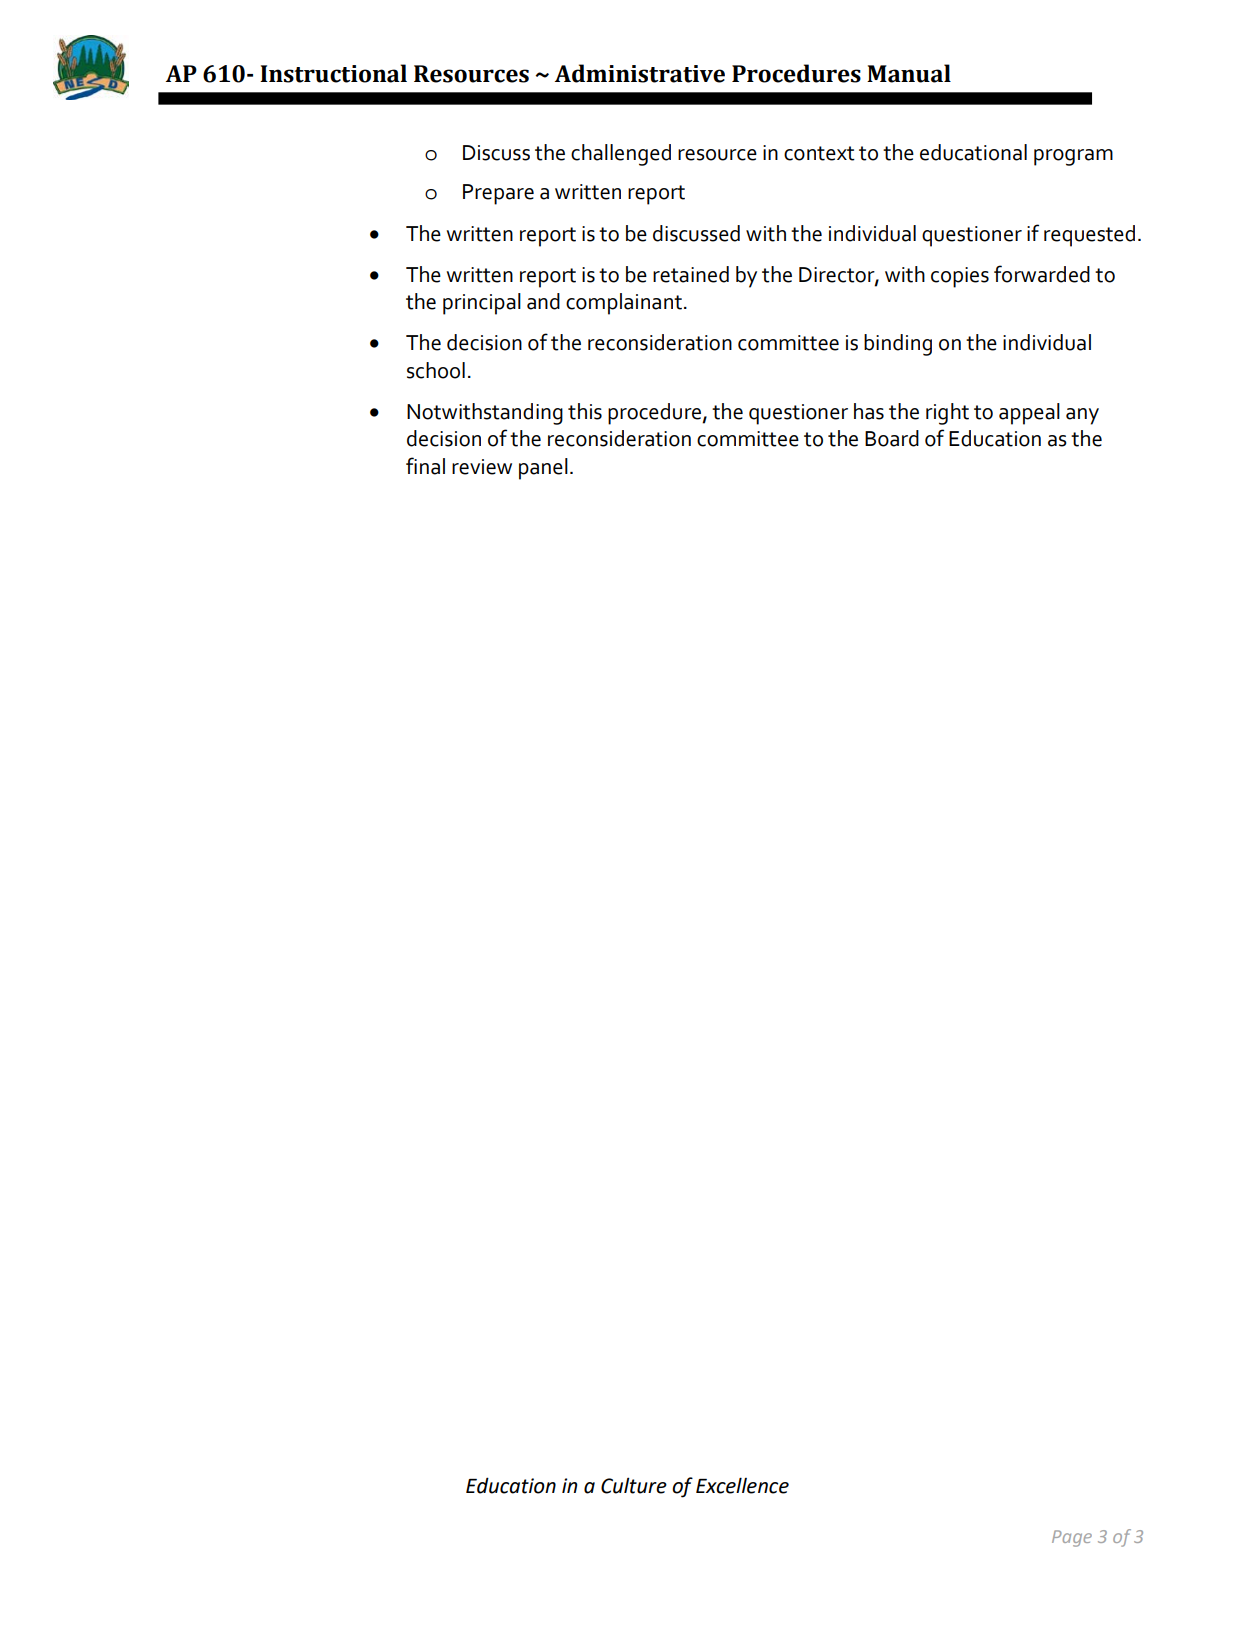  Describe the element at coordinates (1082, 416) in the page. I see `any` at that location.
